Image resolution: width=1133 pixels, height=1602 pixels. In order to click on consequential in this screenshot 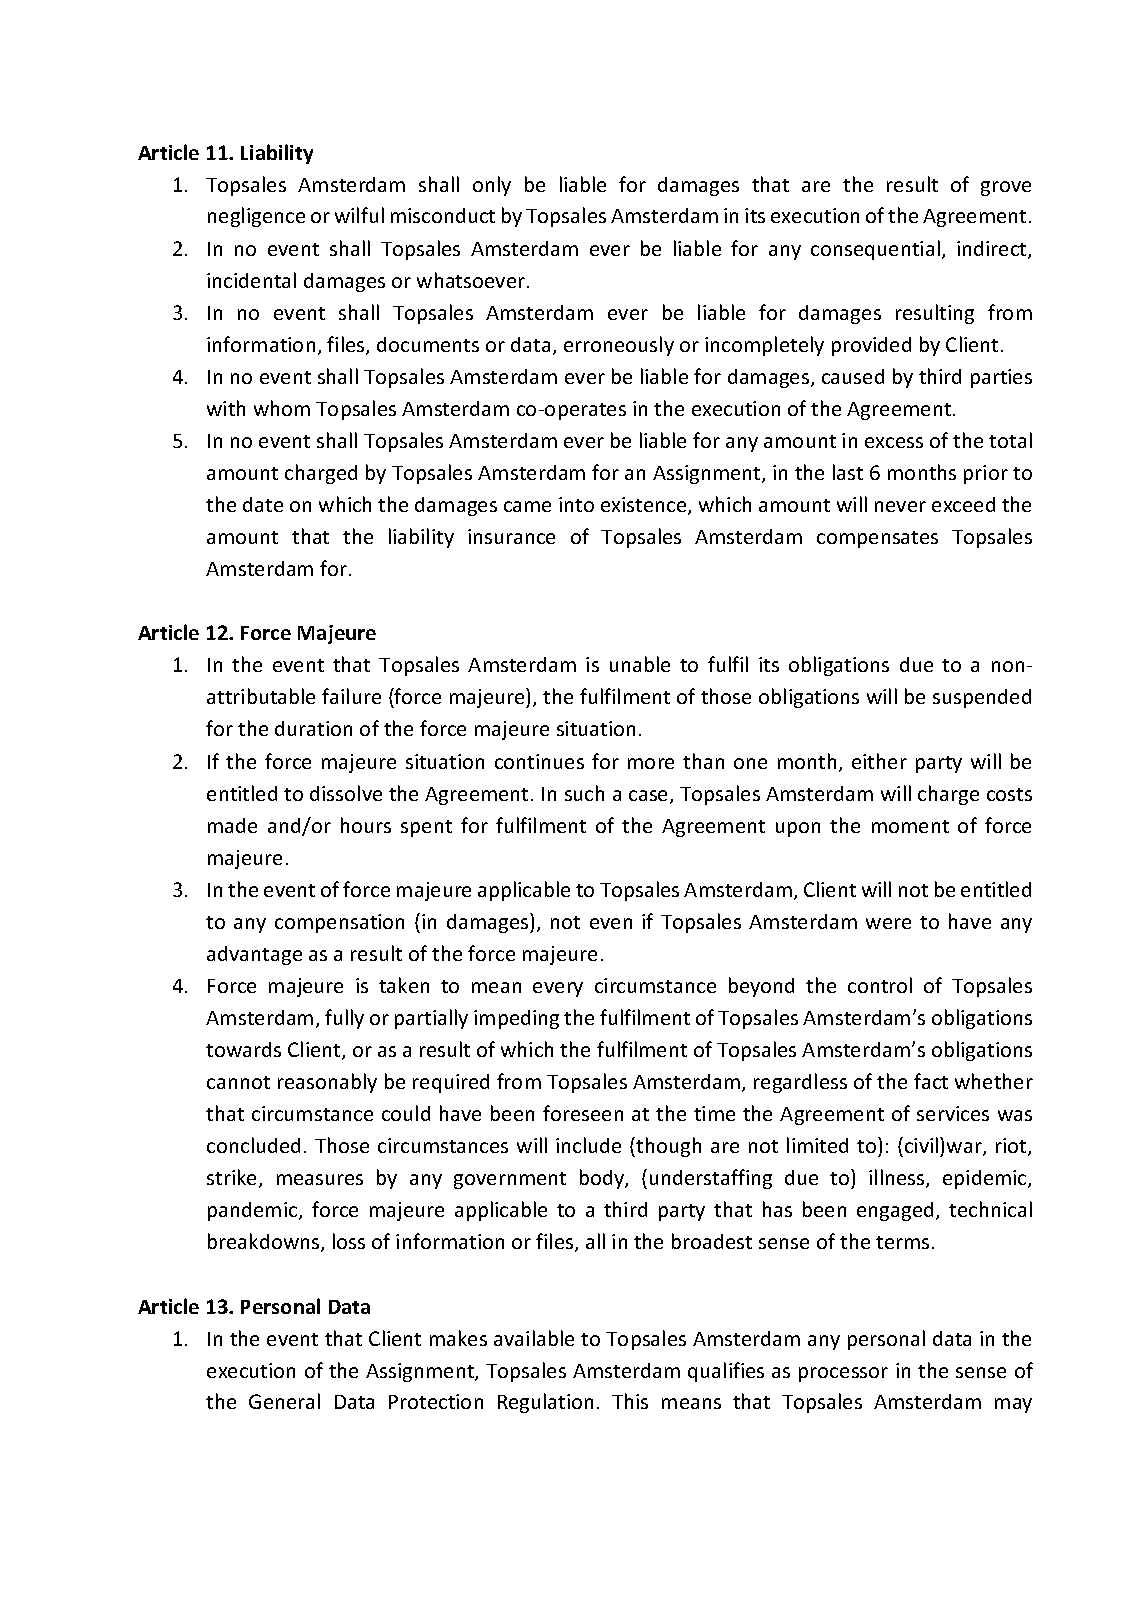, I will do `click(875, 250)`.
